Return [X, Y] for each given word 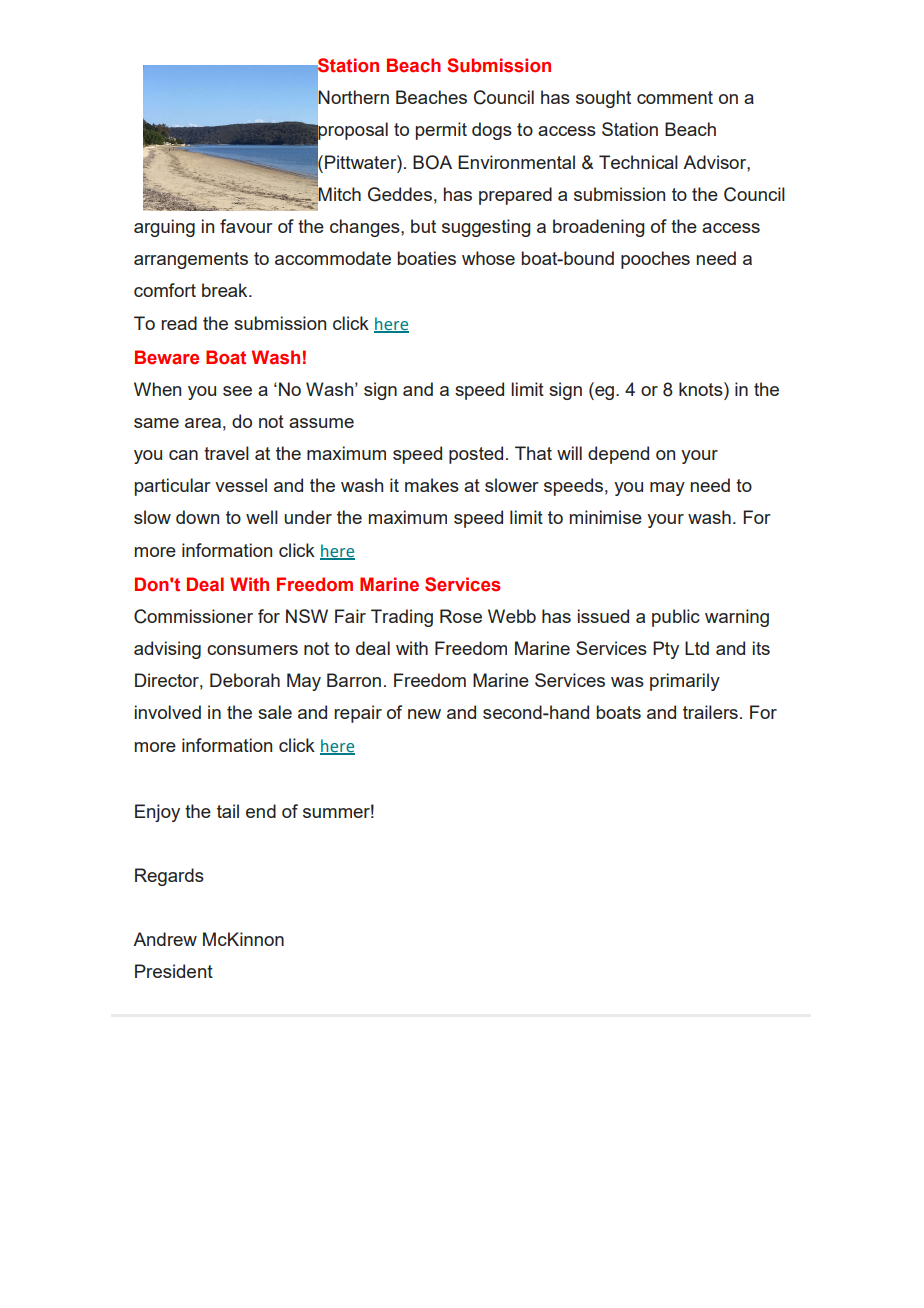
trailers [710, 712]
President [174, 971]
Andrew [165, 939]
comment [675, 97]
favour [246, 226]
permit [441, 131]
